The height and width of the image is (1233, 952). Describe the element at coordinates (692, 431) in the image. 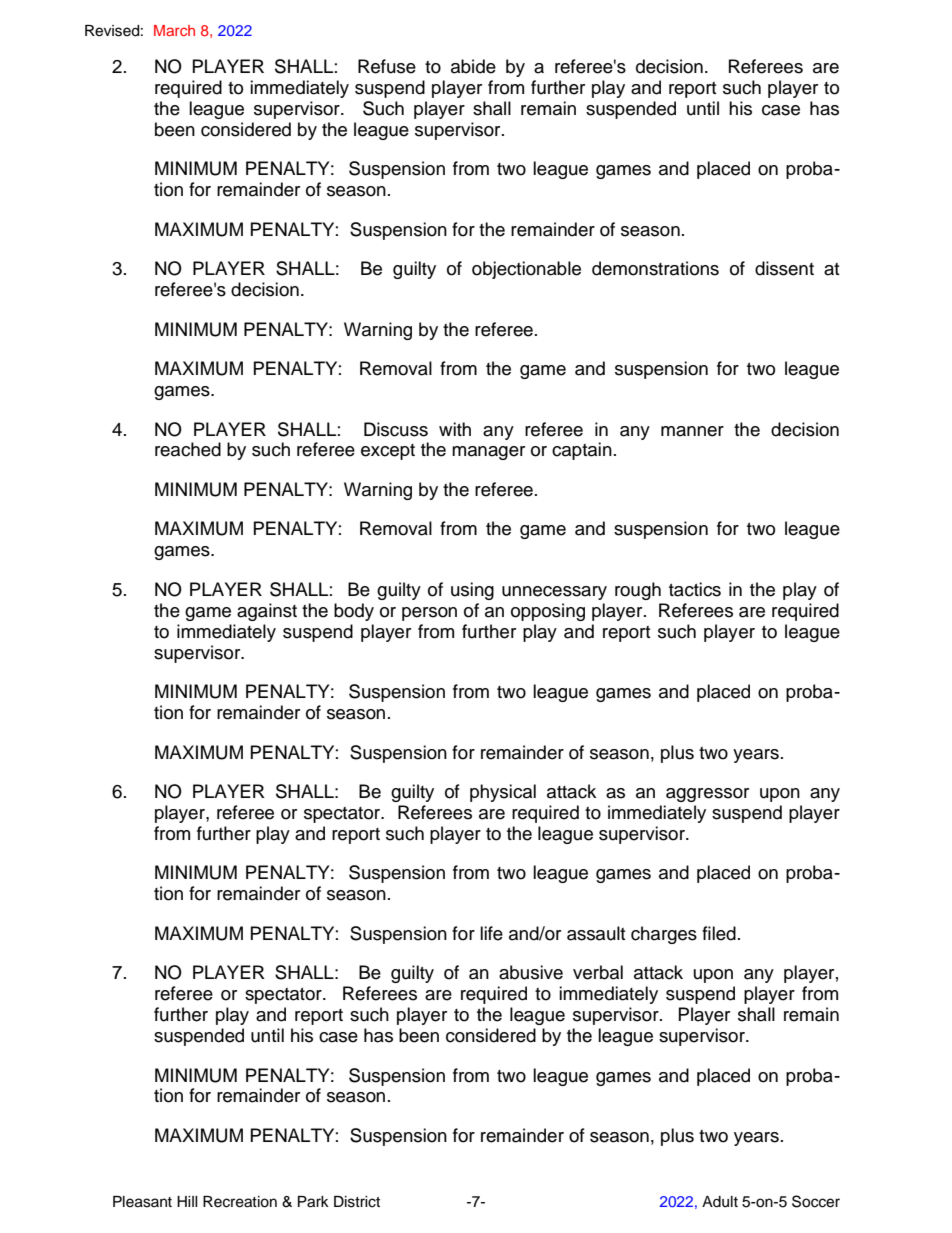

I see `manner` at that location.
